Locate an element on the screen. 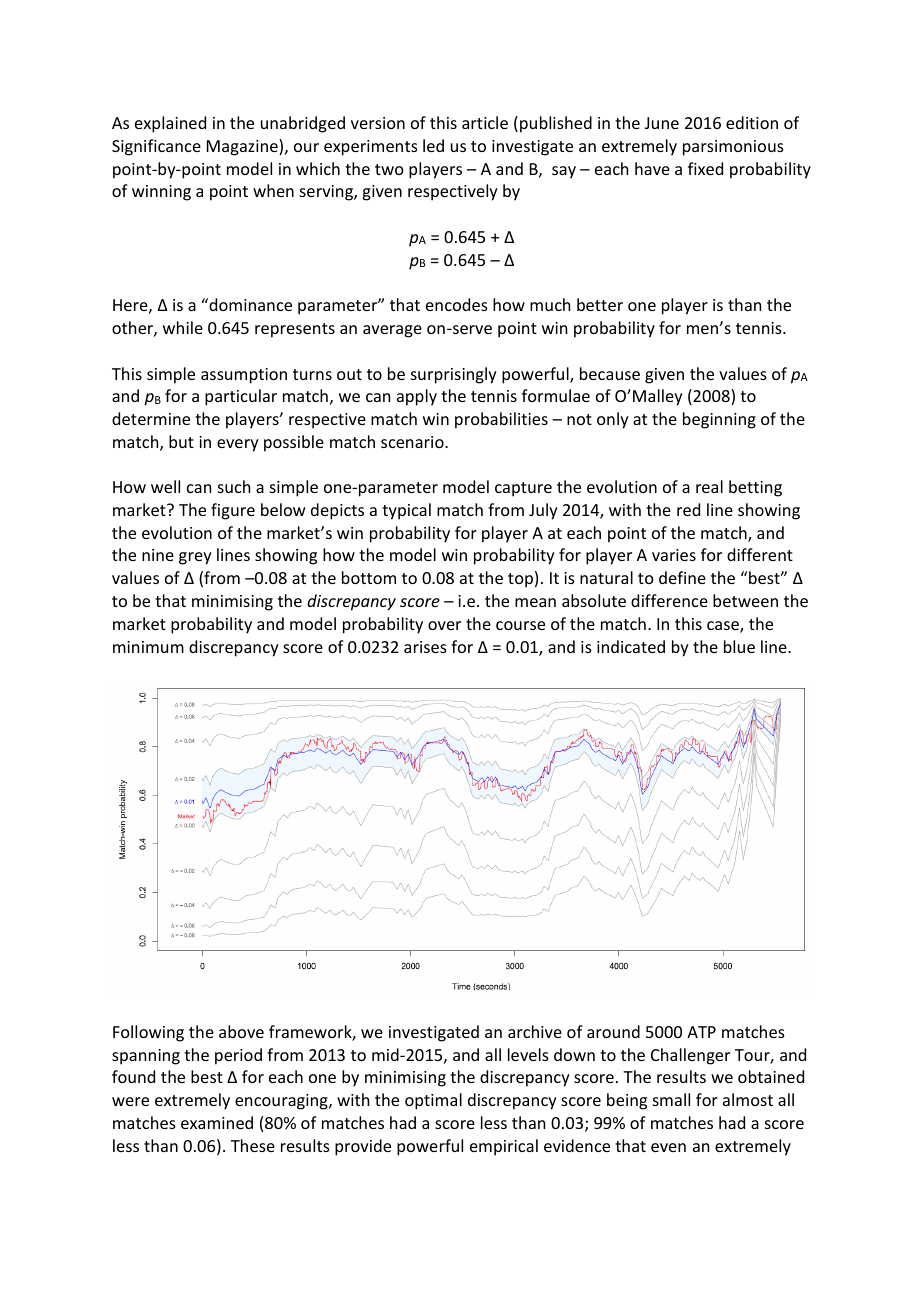 The height and width of the screenshot is (1308, 924). ATP is located at coordinates (701, 1032).
